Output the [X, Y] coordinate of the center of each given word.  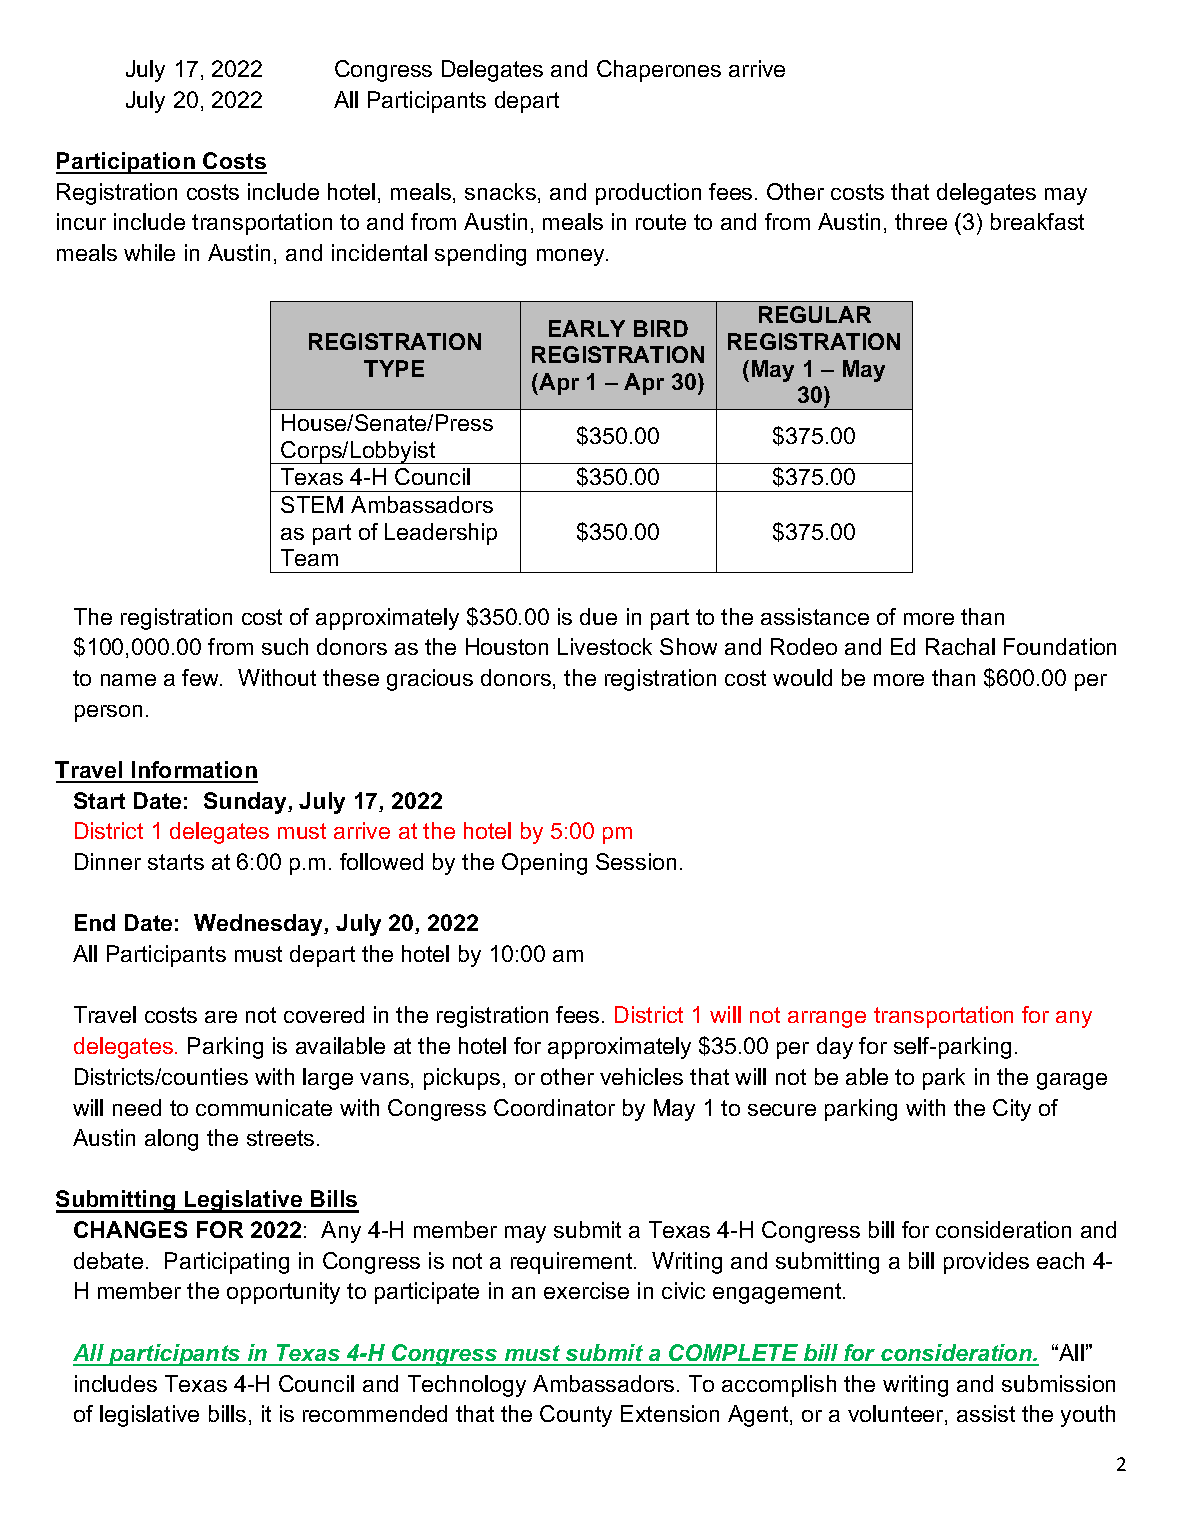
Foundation [1060, 646]
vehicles [641, 1076]
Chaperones [659, 71]
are [221, 1017]
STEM [312, 504]
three [921, 221]
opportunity [283, 1293]
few [201, 677]
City [1012, 1110]
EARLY [587, 328]
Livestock [605, 646]
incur [81, 221]
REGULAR [815, 314]
